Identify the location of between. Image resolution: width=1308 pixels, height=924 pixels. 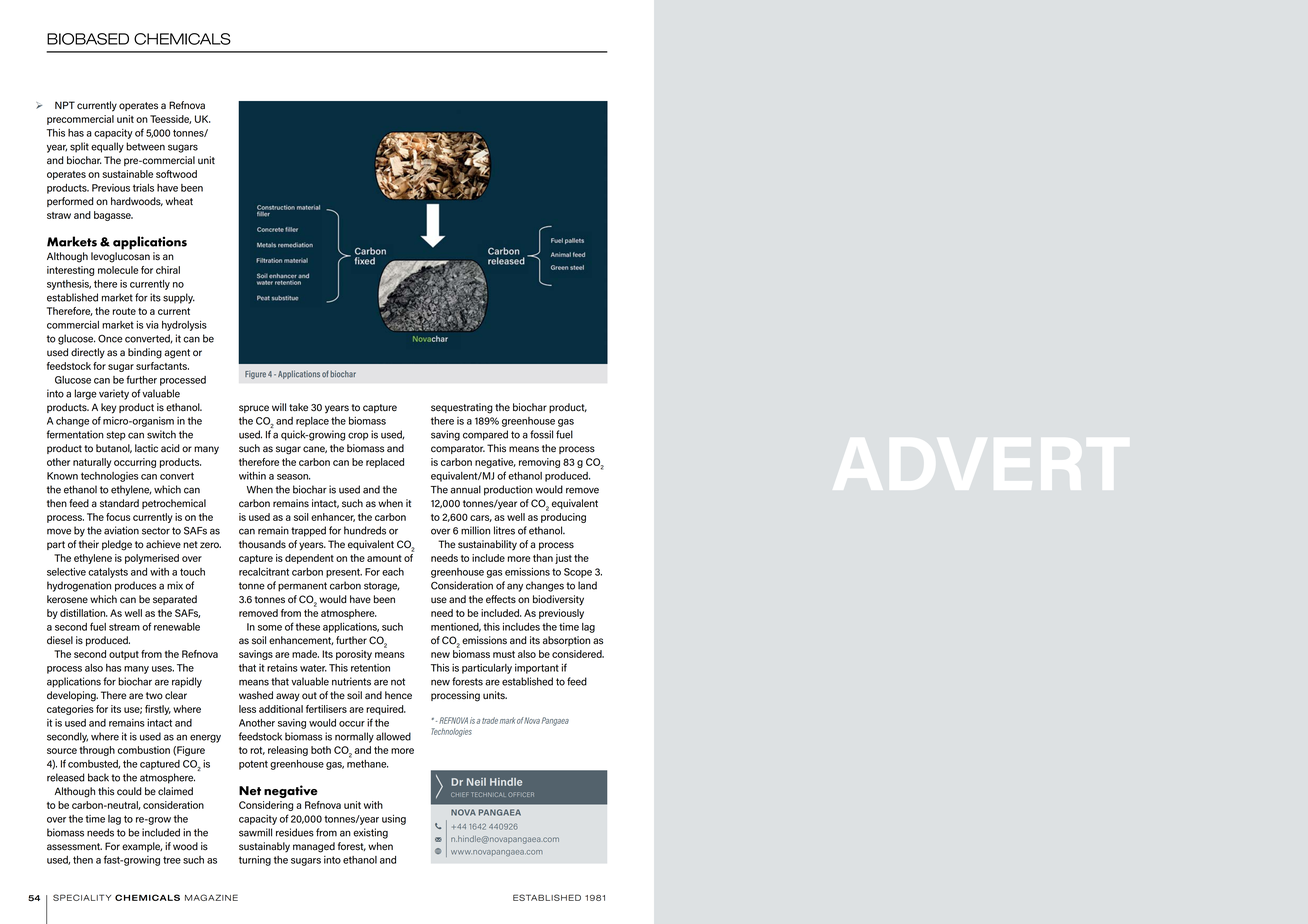
(145, 146).
